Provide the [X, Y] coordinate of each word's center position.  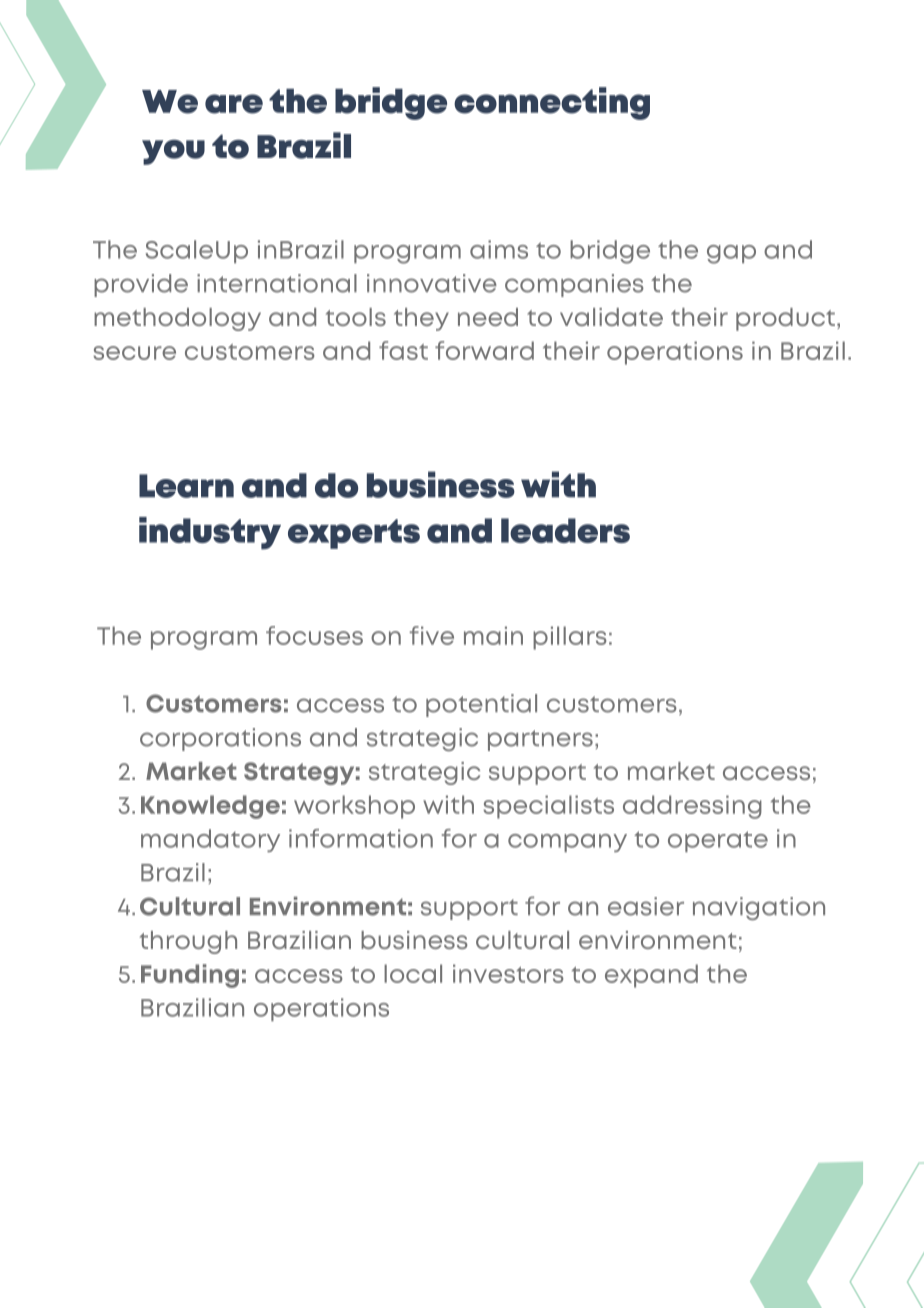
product [785, 319]
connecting [552, 103]
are [234, 104]
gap [731, 254]
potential [481, 705]
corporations [220, 739]
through [188, 942]
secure [134, 353]
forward [484, 350]
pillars [570, 638]
